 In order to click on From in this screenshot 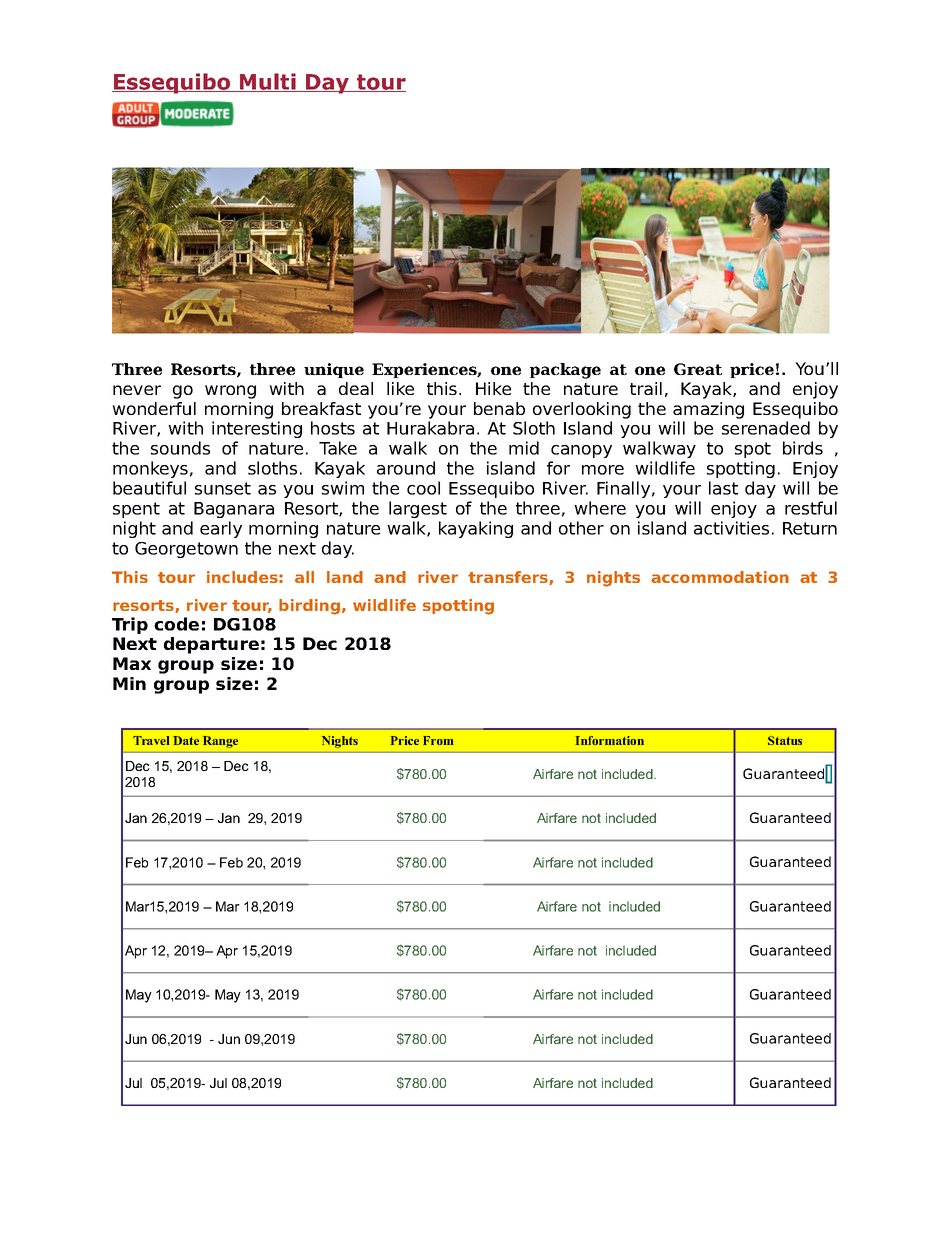, I will do `click(438, 740)`.
